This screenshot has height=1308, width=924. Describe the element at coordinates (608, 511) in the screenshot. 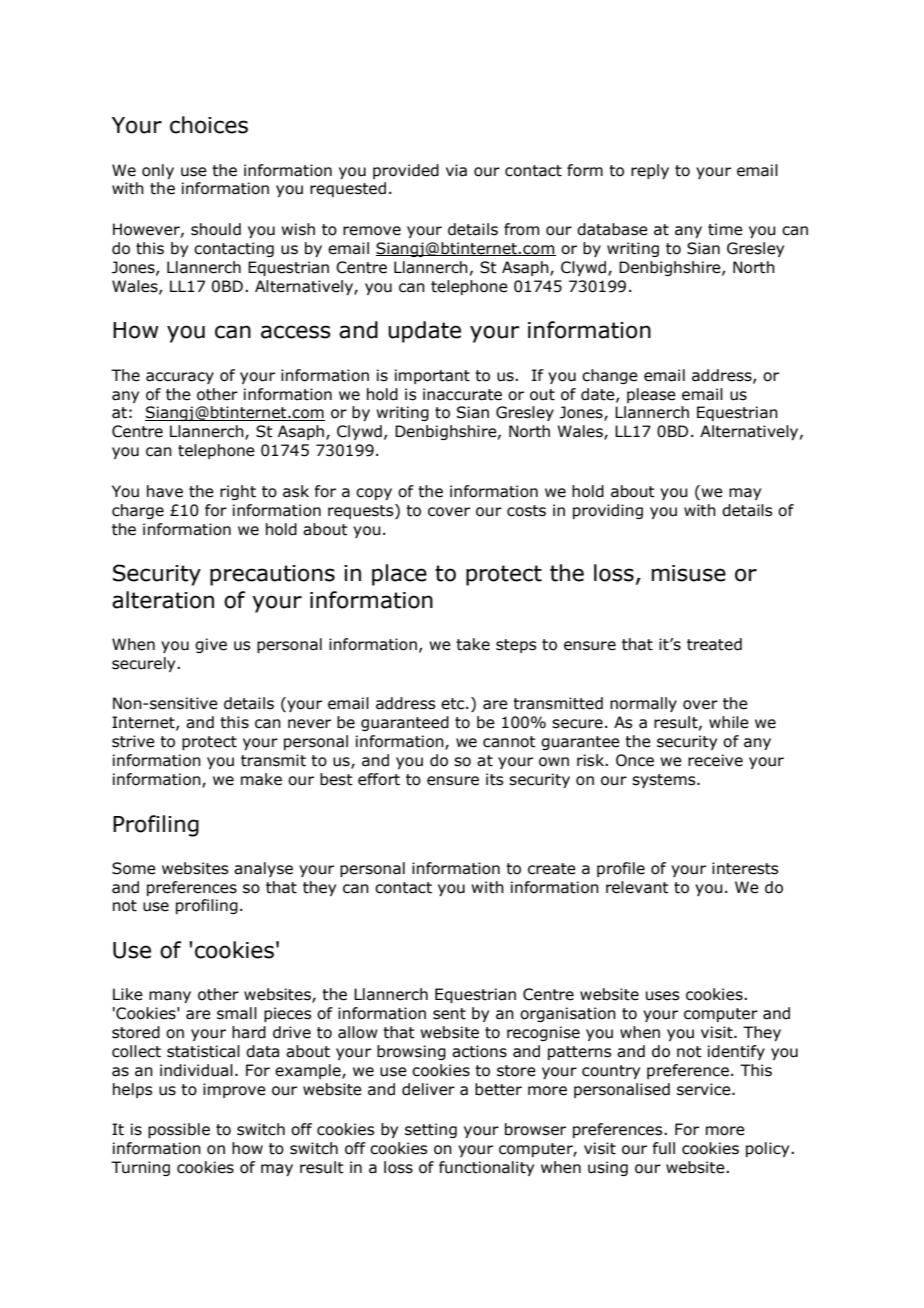

I see `providing` at that location.
